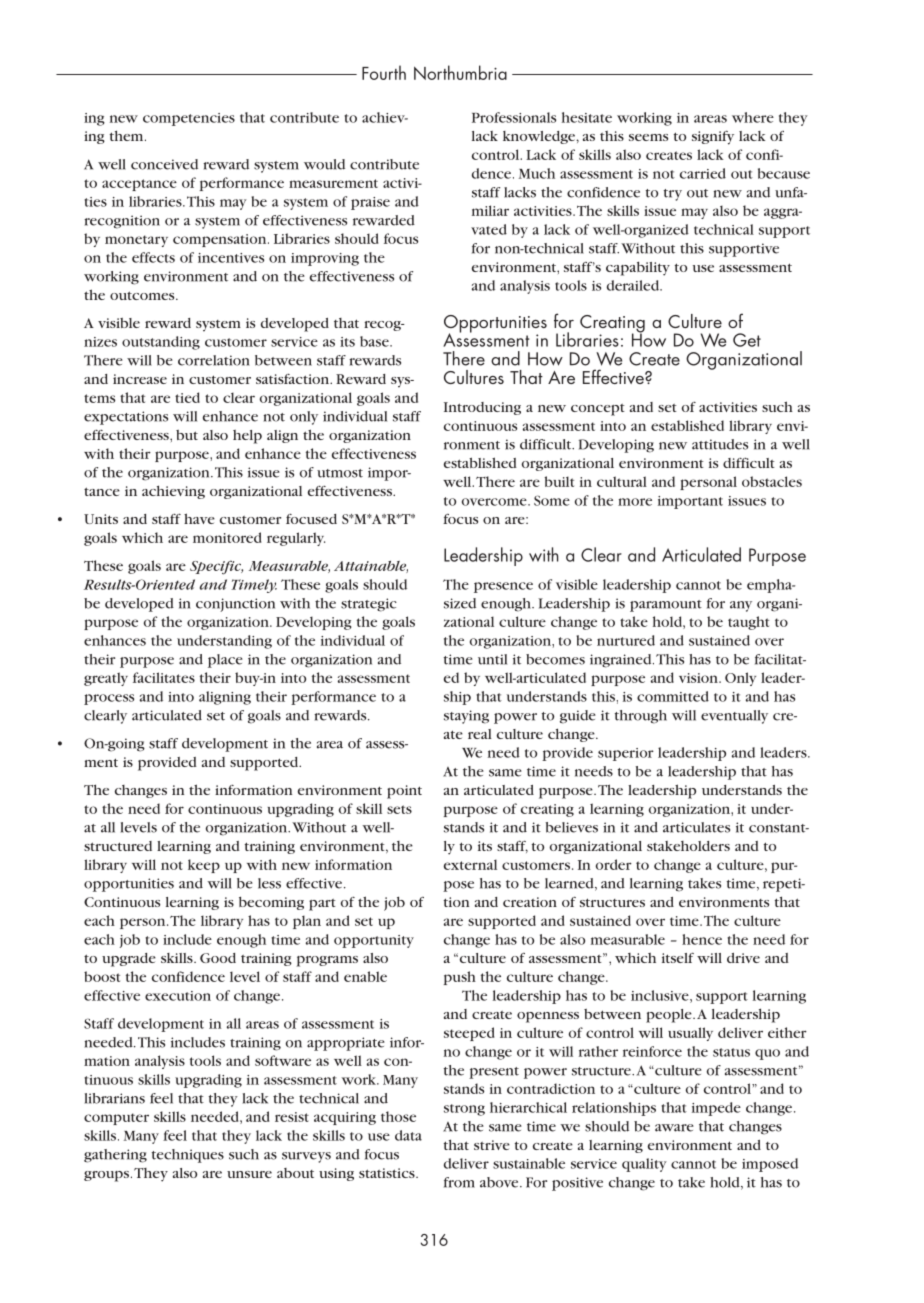  What do you see at coordinates (189, 119) in the image?
I see `competencies` at bounding box center [189, 119].
